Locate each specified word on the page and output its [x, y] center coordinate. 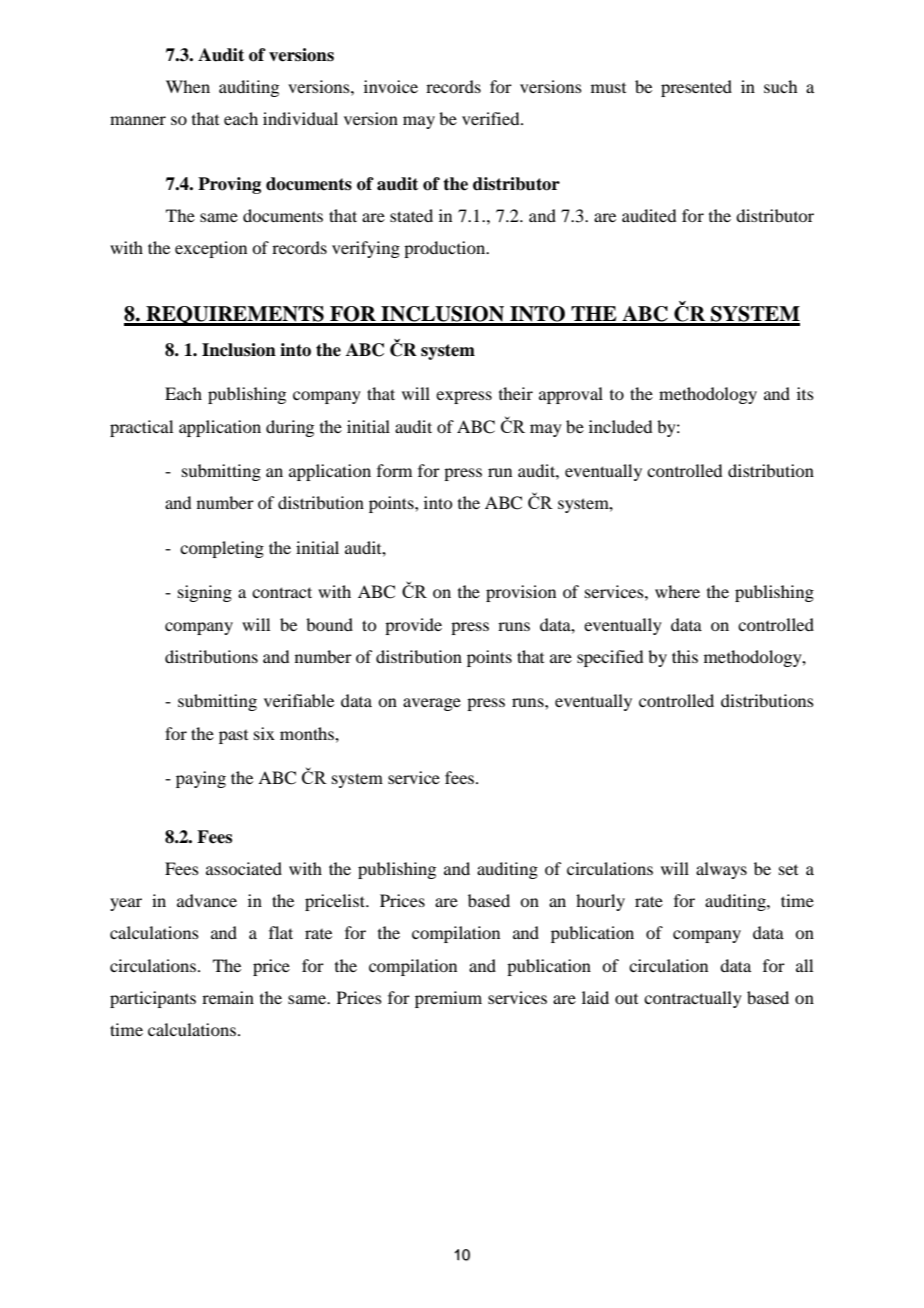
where [677, 591]
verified [492, 118]
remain [228, 997]
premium [448, 999]
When [188, 86]
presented [696, 88]
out [626, 999]
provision [521, 593]
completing [222, 549]
